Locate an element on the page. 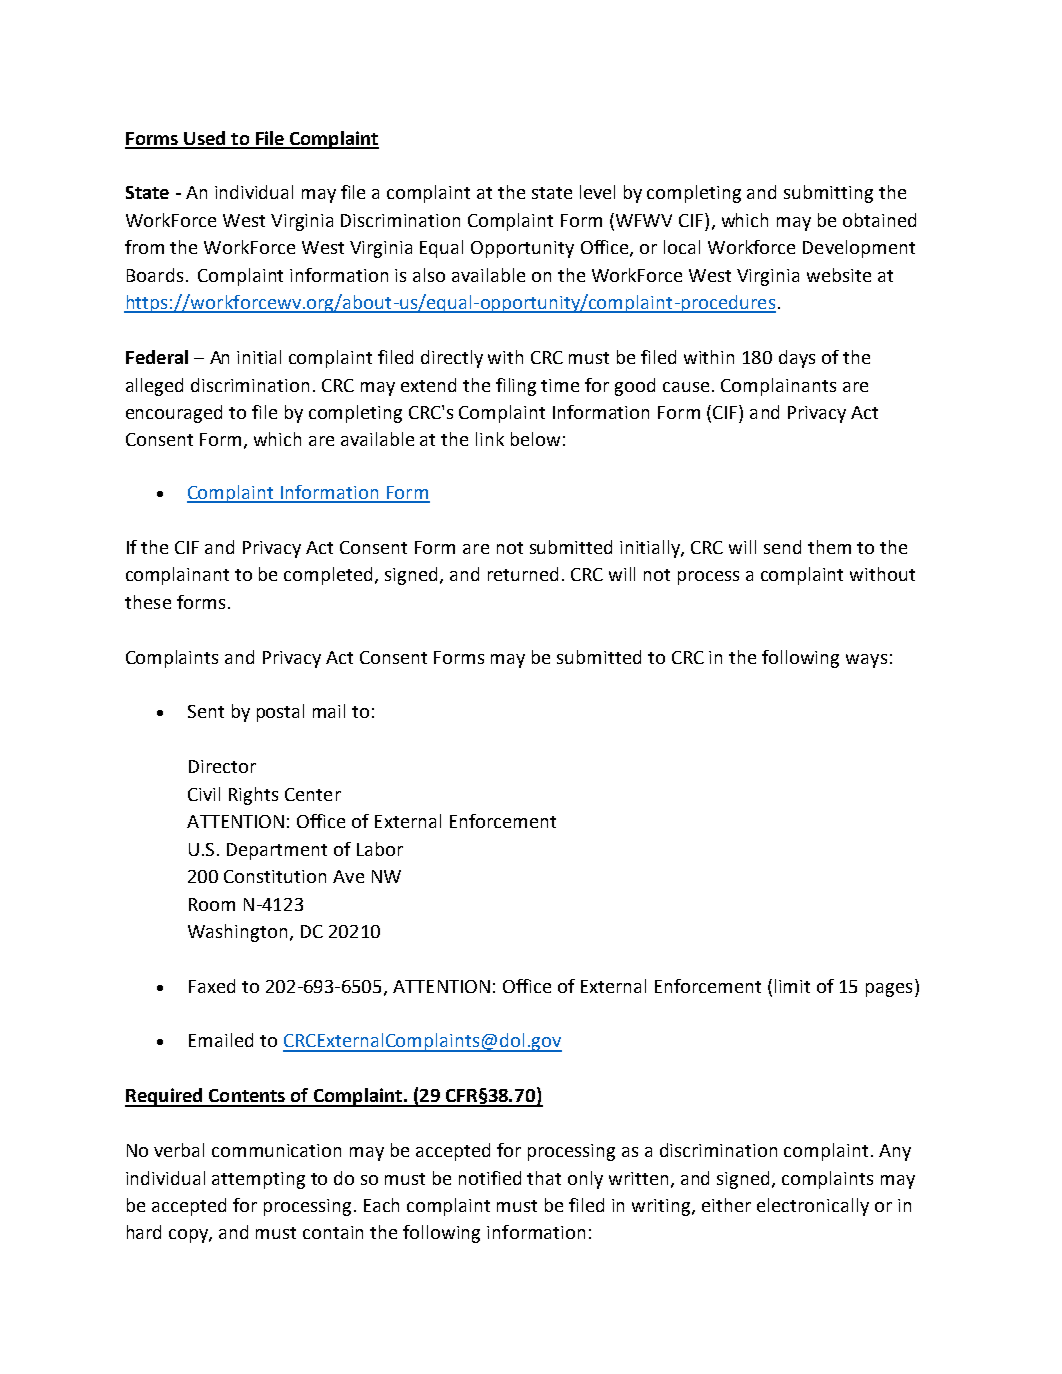  that is located at coordinates (544, 1178).
